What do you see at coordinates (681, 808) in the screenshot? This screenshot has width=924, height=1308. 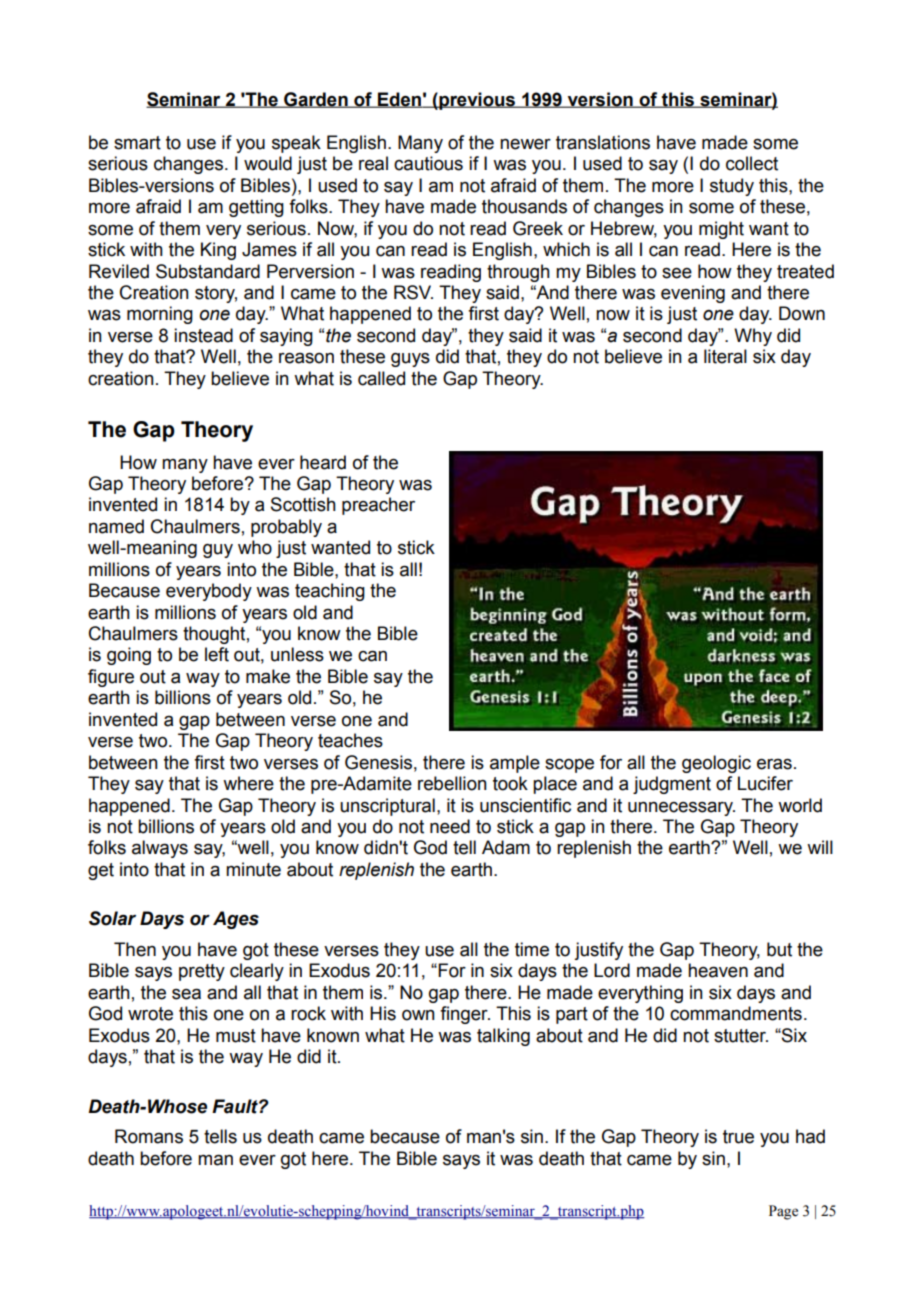 I see `unnecessary` at bounding box center [681, 808].
